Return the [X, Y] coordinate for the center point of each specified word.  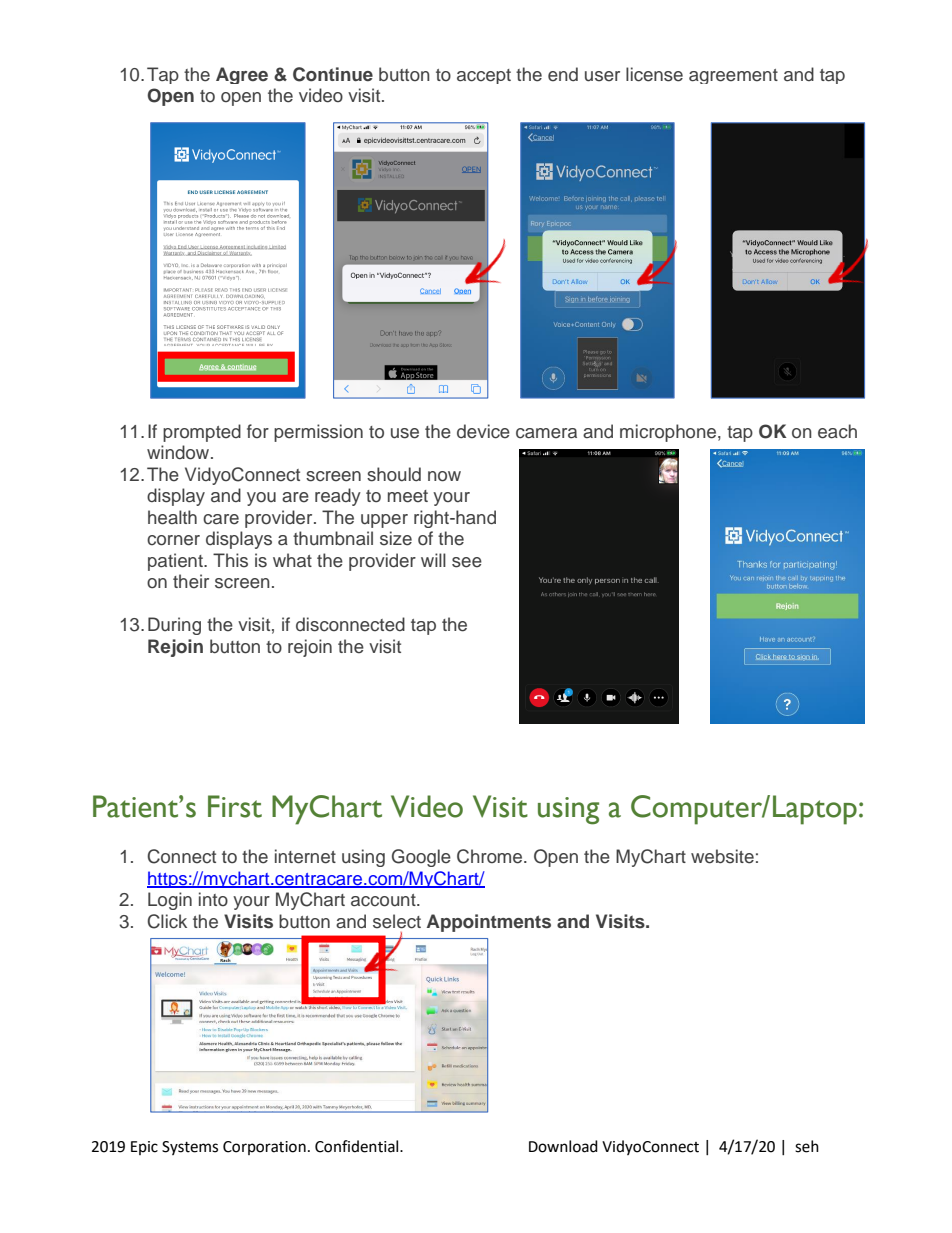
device [483, 431]
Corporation [264, 1148]
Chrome [491, 856]
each [837, 431]
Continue [333, 74]
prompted [202, 433]
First [235, 806]
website [722, 856]
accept [484, 76]
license [654, 74]
